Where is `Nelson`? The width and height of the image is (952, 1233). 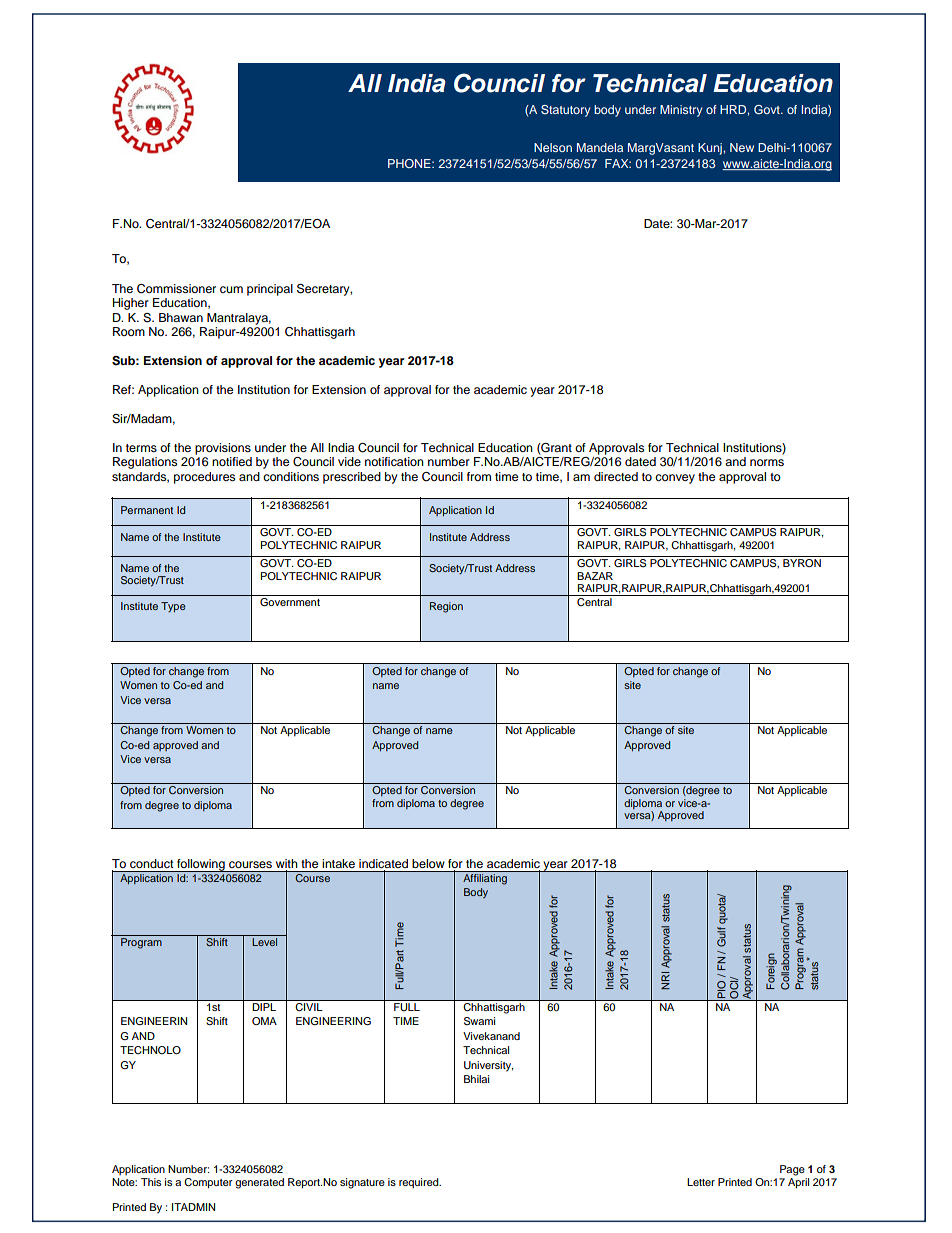
Nelson is located at coordinates (553, 147).
